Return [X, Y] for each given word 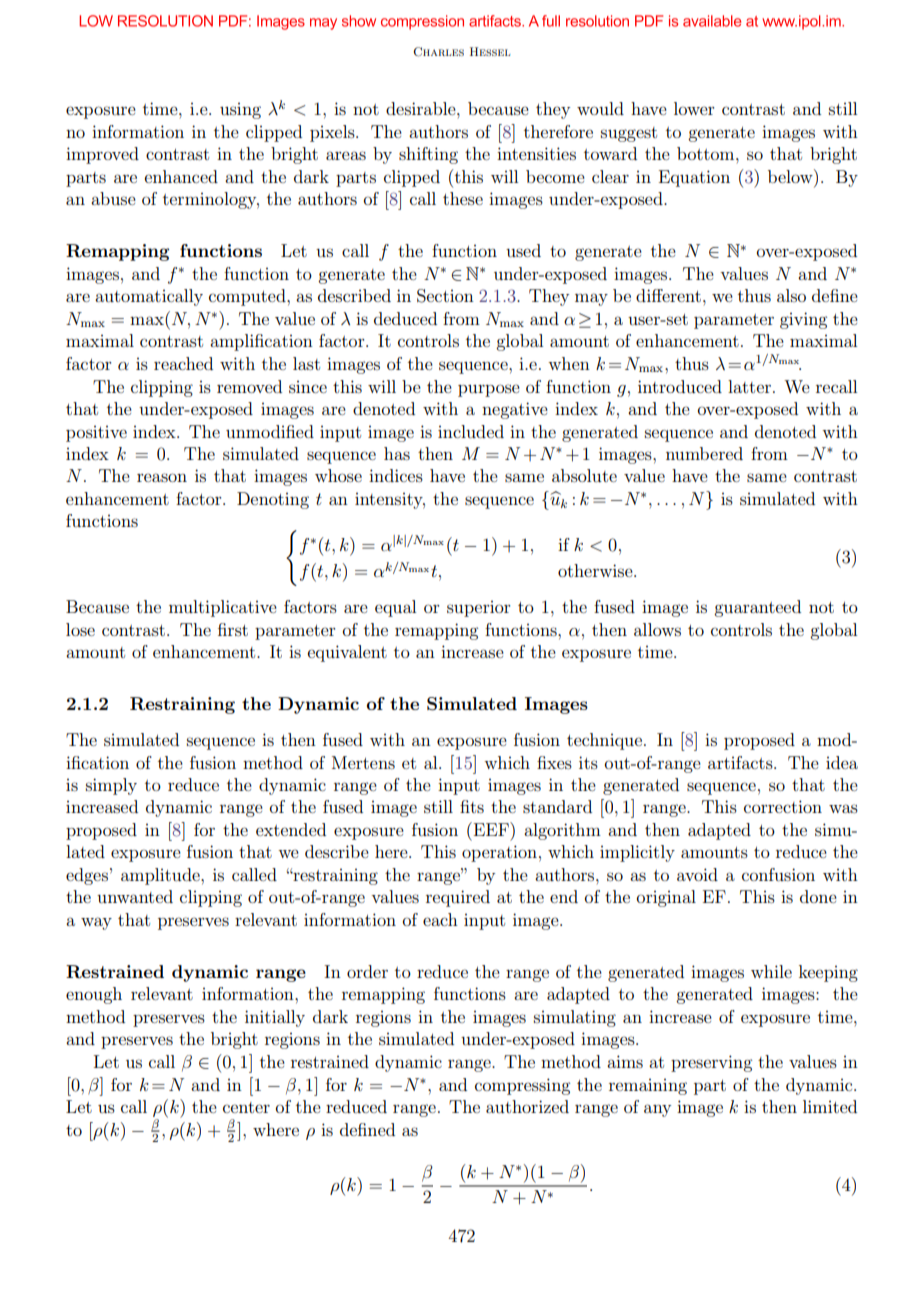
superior [479, 609]
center [246, 1107]
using [240, 111]
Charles [438, 52]
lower [694, 108]
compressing [522, 1086]
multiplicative [223, 608]
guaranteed [757, 608]
